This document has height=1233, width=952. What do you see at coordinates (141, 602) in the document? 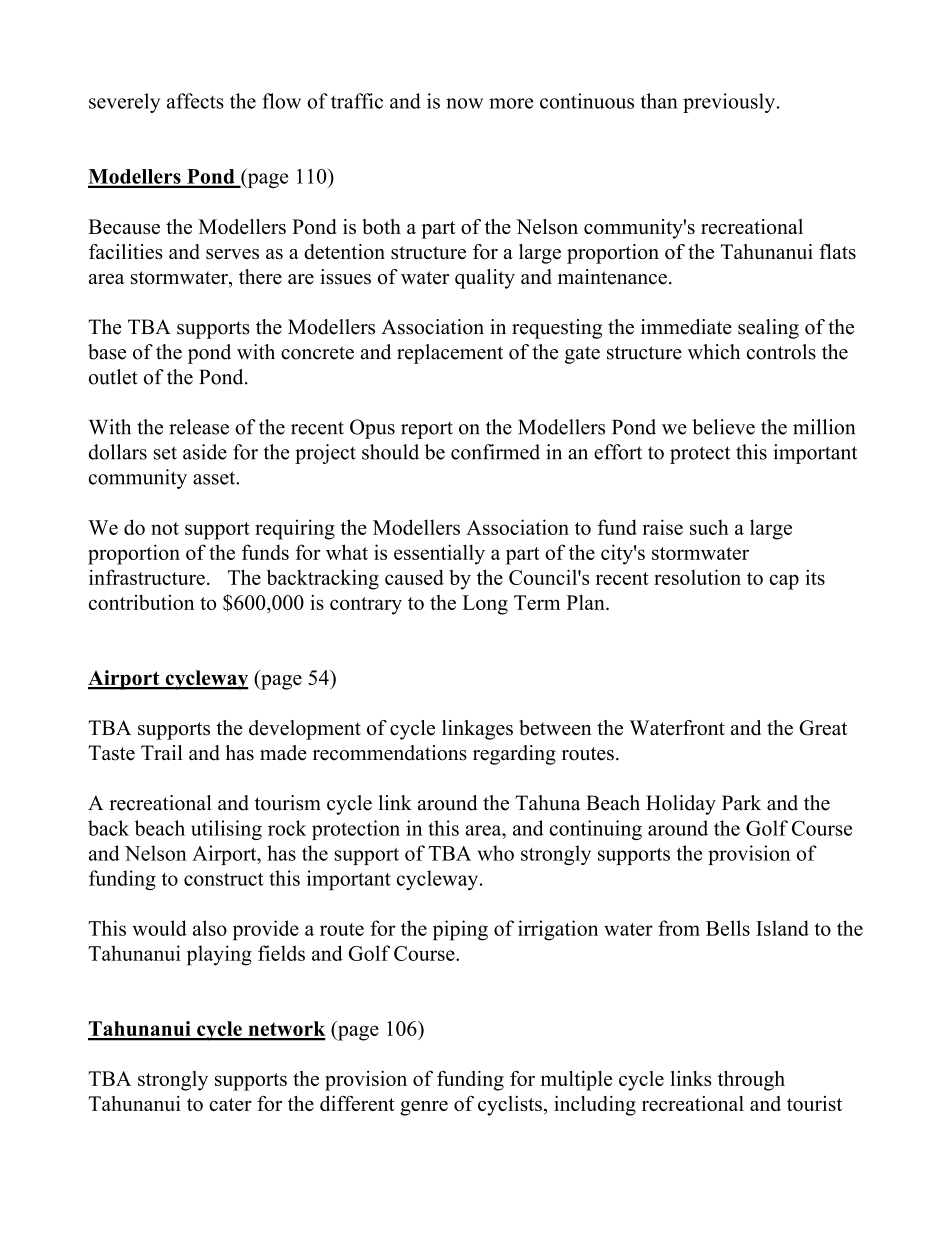
I see `contribution` at bounding box center [141, 602].
